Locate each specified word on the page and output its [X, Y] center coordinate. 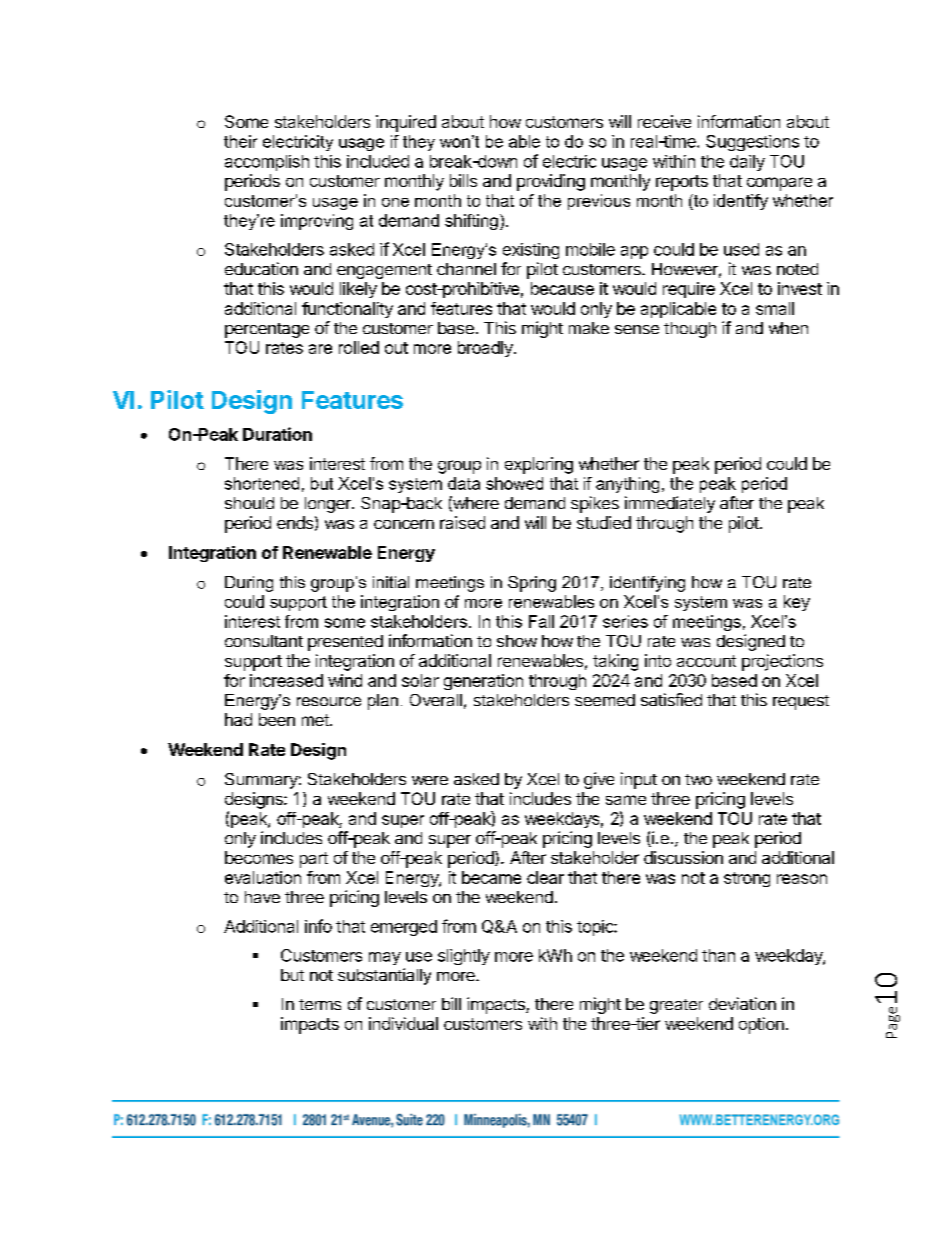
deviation [742, 1003]
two [698, 779]
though [690, 330]
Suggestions [752, 143]
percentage [267, 330]
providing [551, 182]
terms [320, 1004]
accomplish [267, 163]
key [797, 603]
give [599, 780]
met [316, 720]
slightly [464, 957]
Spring [532, 584]
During [249, 584]
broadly [486, 349]
